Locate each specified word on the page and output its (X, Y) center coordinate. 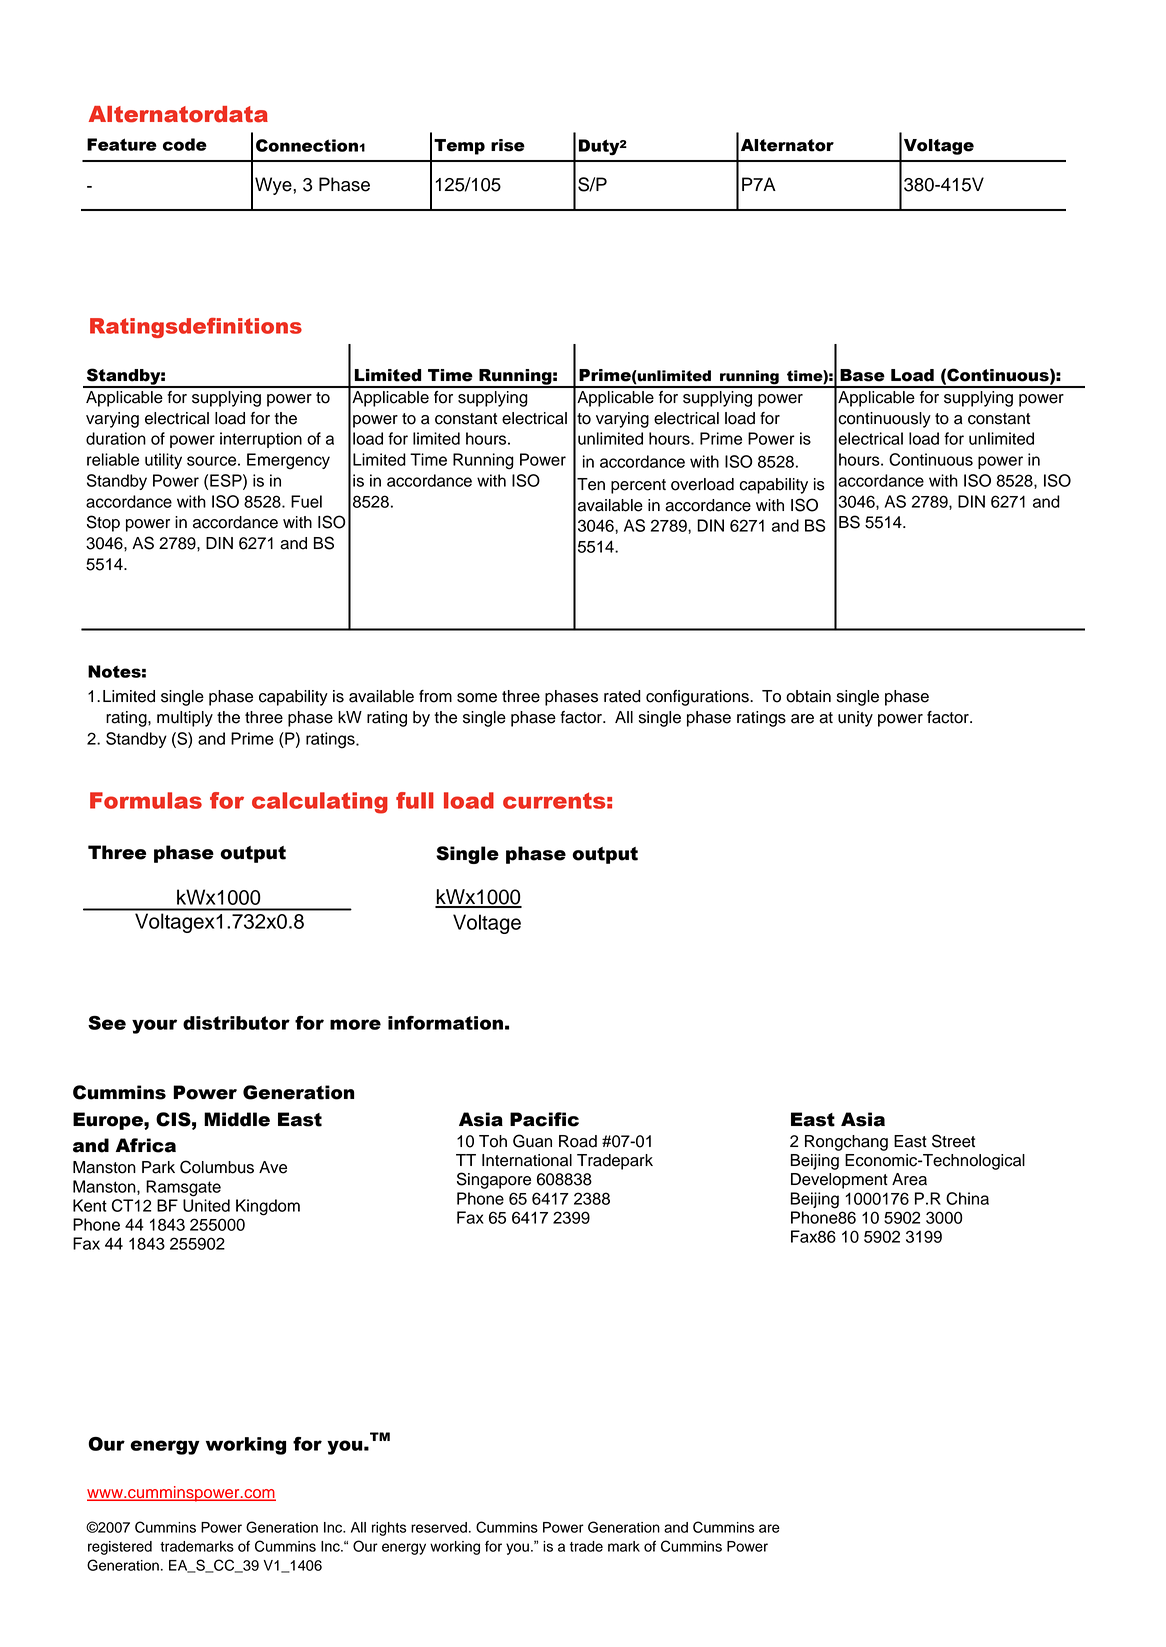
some (477, 698)
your (154, 1026)
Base (862, 375)
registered (120, 1548)
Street (953, 1141)
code (185, 144)
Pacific (544, 1119)
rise (508, 145)
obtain (808, 696)
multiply (185, 719)
